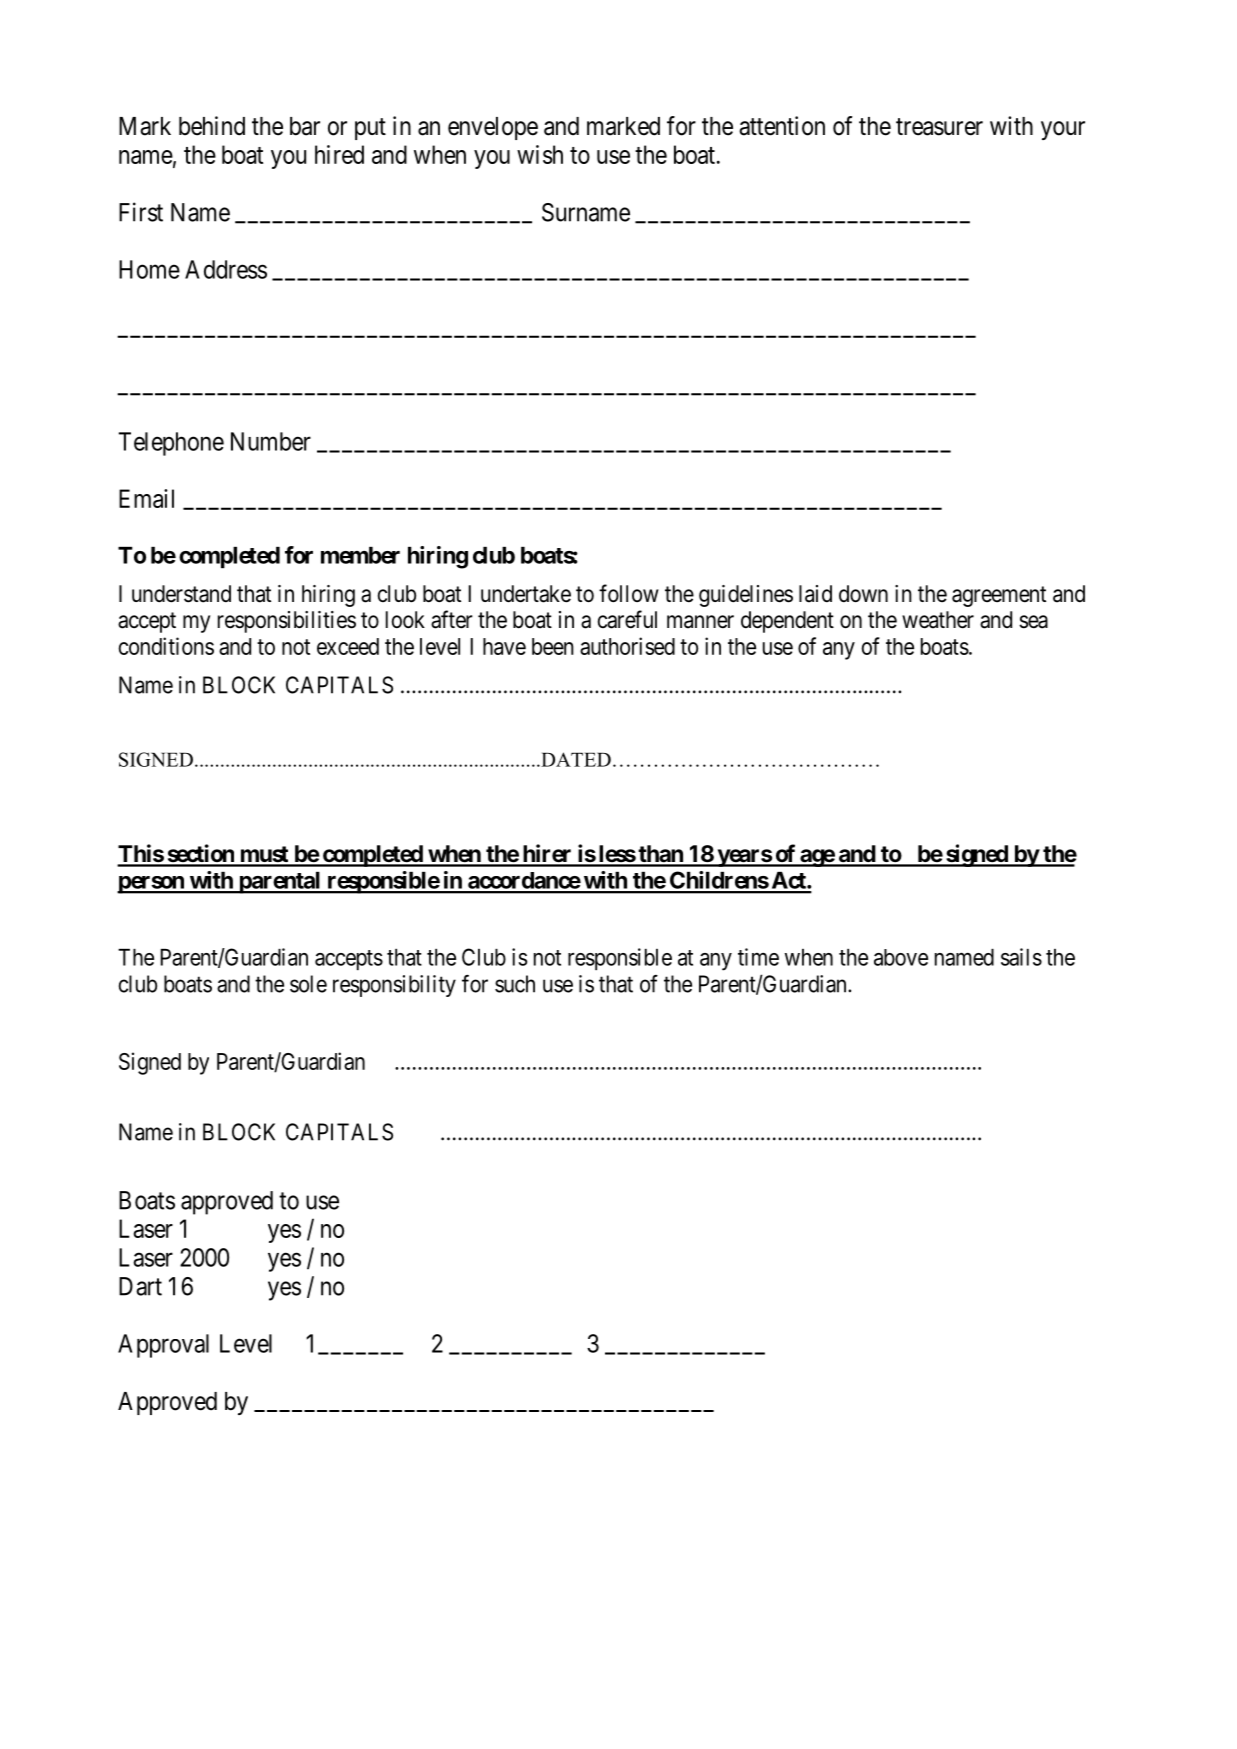  What do you see at coordinates (308, 984) in the image?
I see `sole` at bounding box center [308, 984].
